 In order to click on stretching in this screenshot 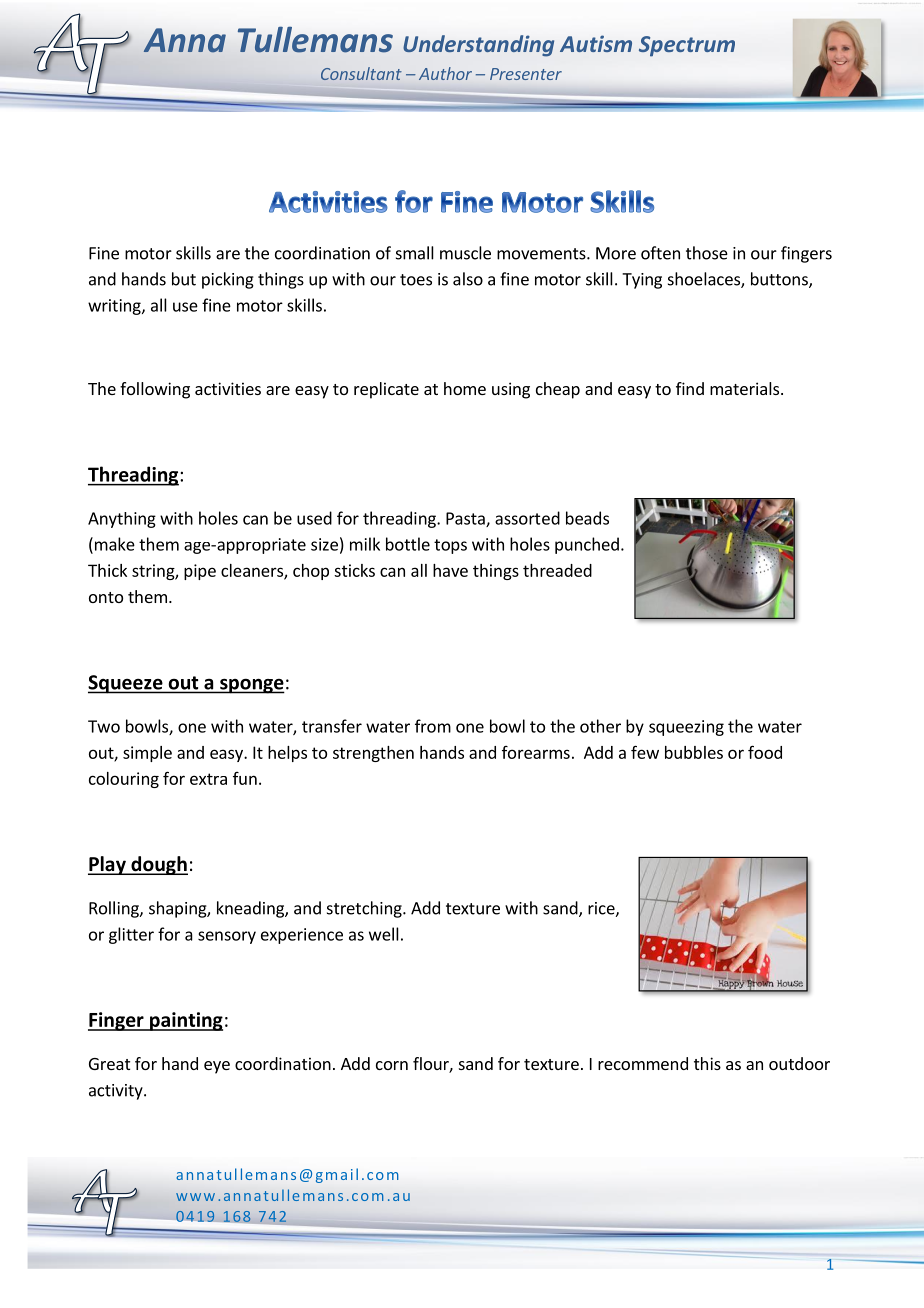, I will do `click(365, 909)`.
